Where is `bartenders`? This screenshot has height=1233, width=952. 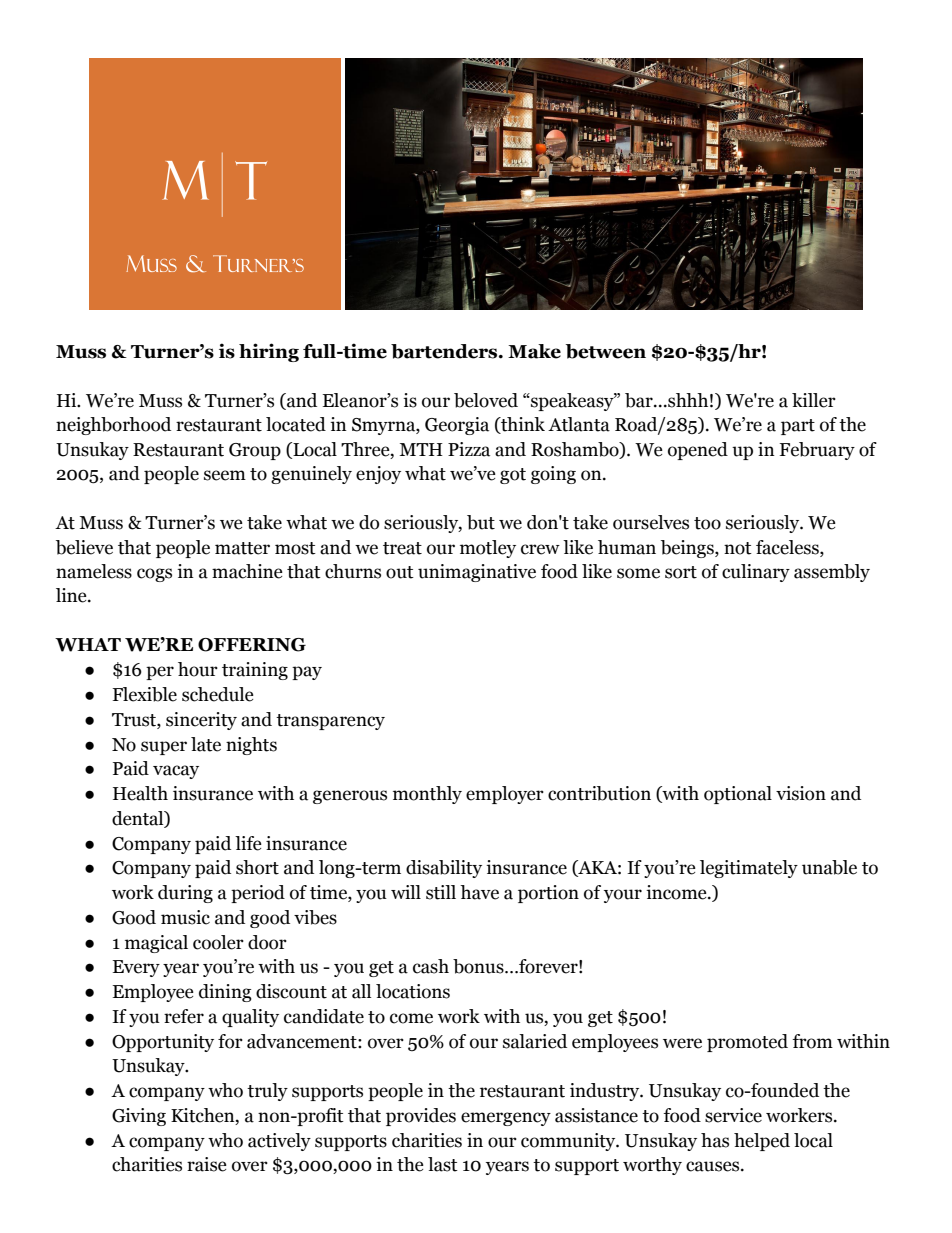
bartenders is located at coordinates (445, 351).
